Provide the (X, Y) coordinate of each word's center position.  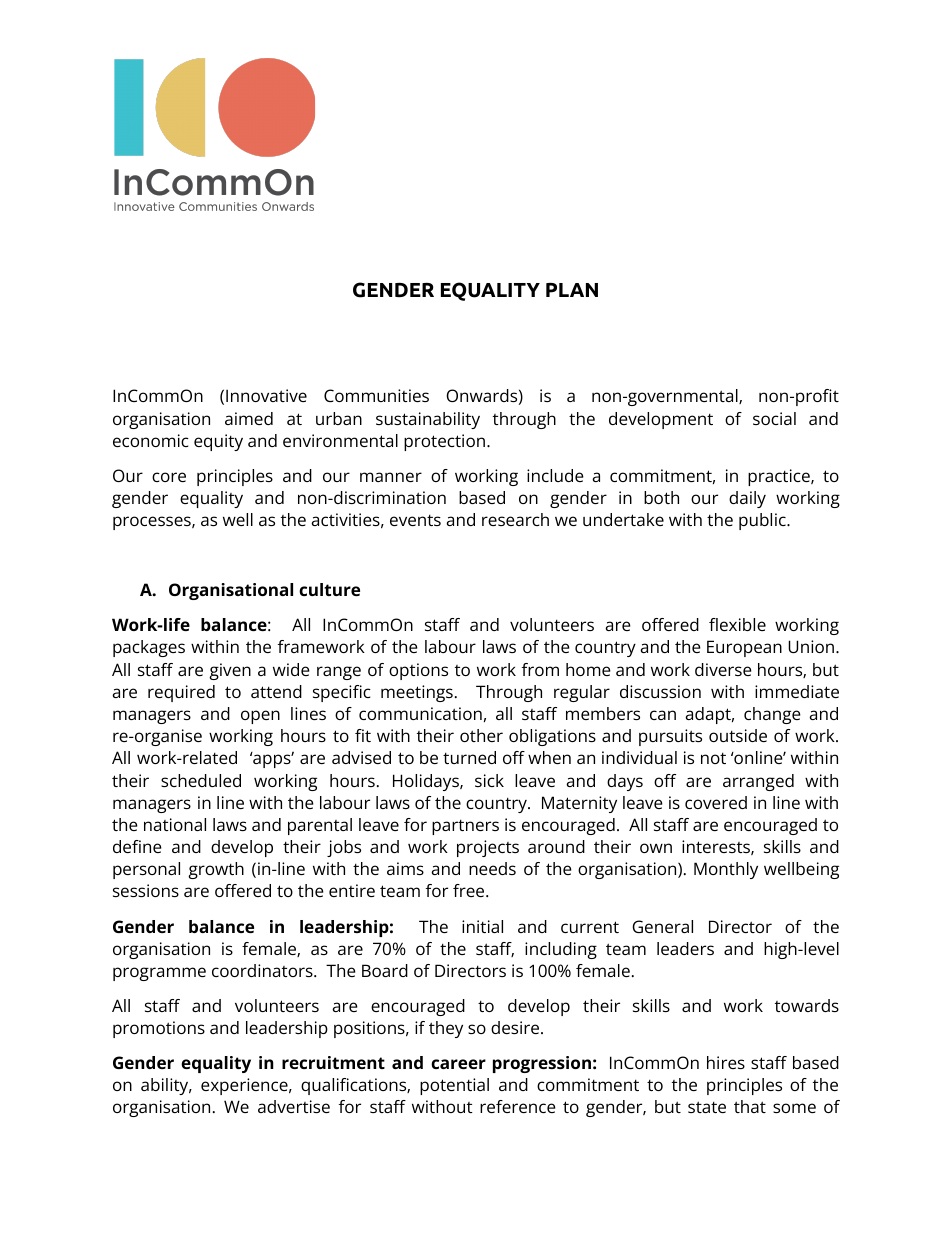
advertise (294, 1106)
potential (454, 1086)
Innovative (266, 395)
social (774, 418)
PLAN (572, 290)
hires (726, 1062)
